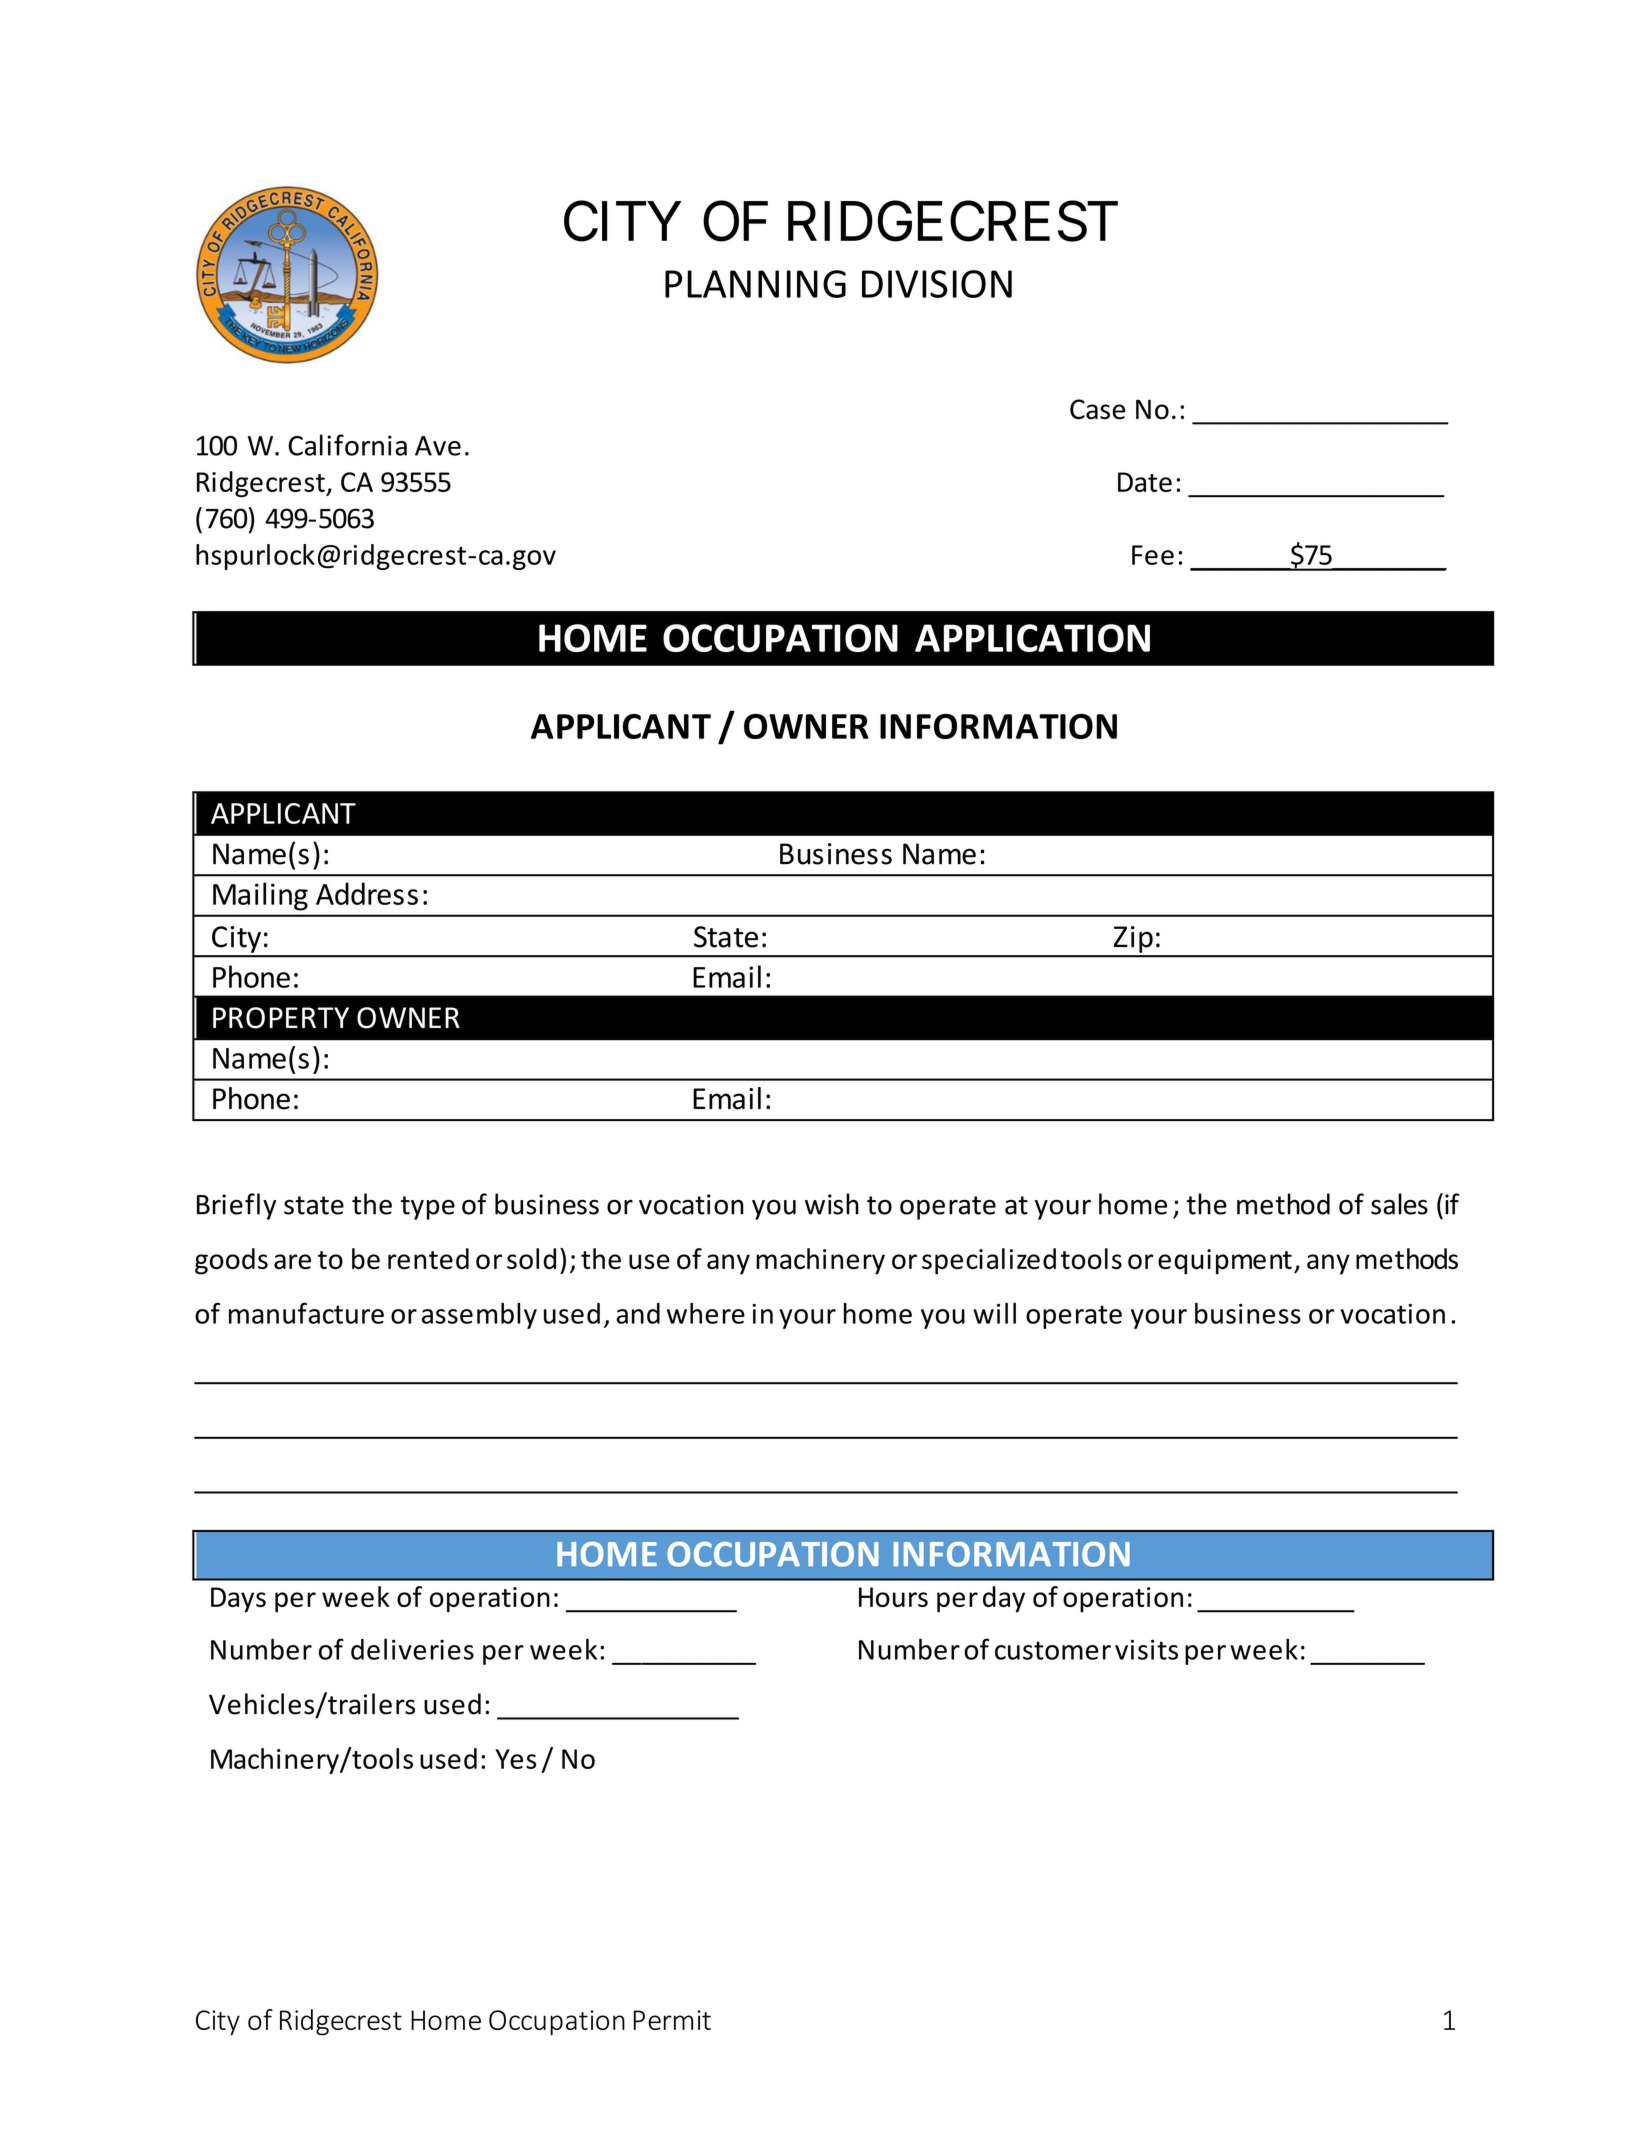 This screenshot has height=2135, width=1650. Describe the element at coordinates (347, 445) in the screenshot. I see `California` at that location.
